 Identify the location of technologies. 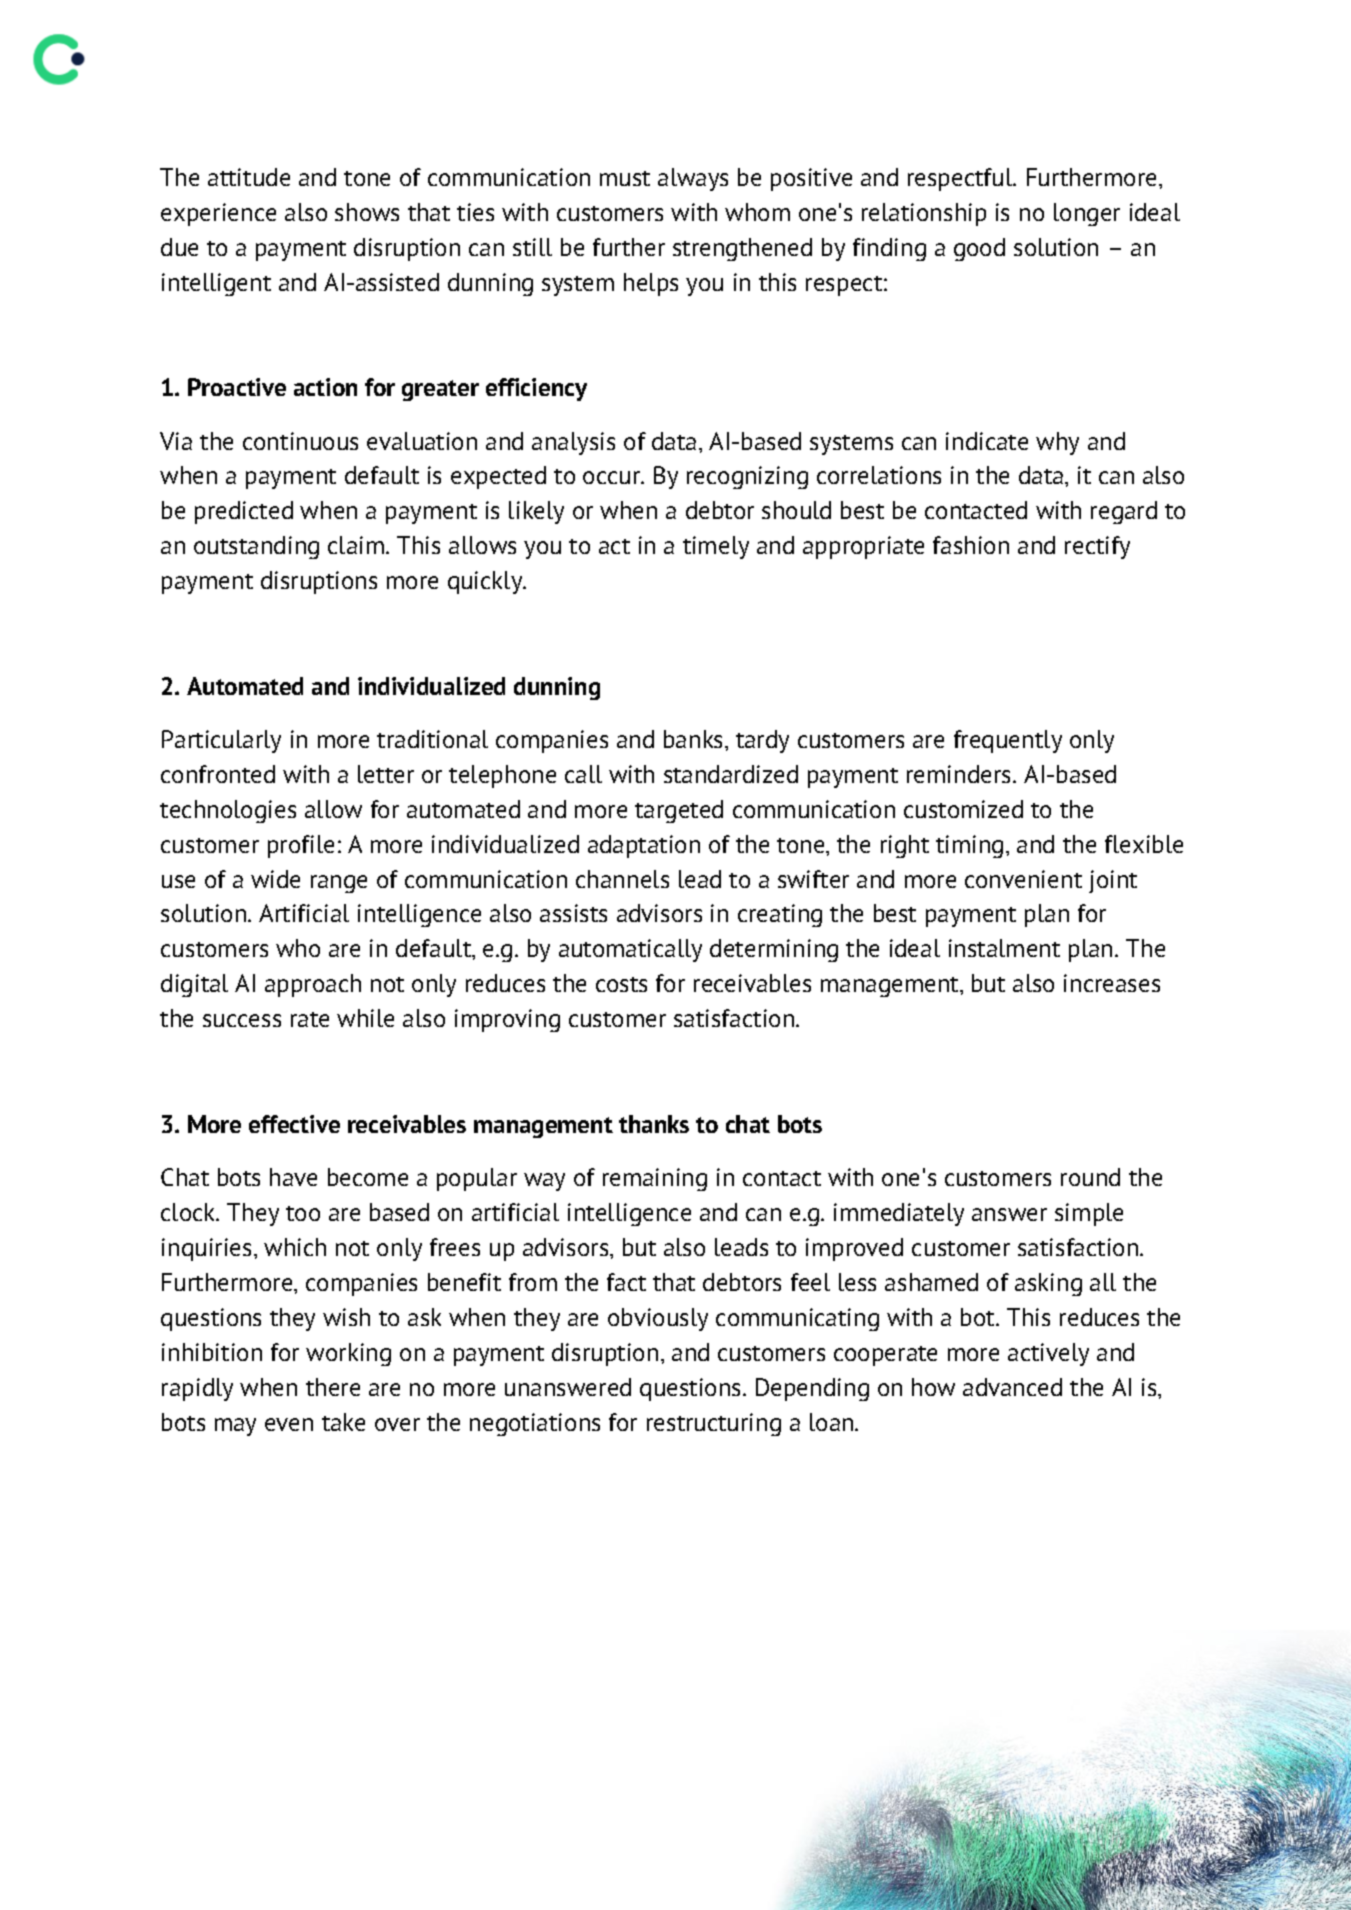
(228, 811).
